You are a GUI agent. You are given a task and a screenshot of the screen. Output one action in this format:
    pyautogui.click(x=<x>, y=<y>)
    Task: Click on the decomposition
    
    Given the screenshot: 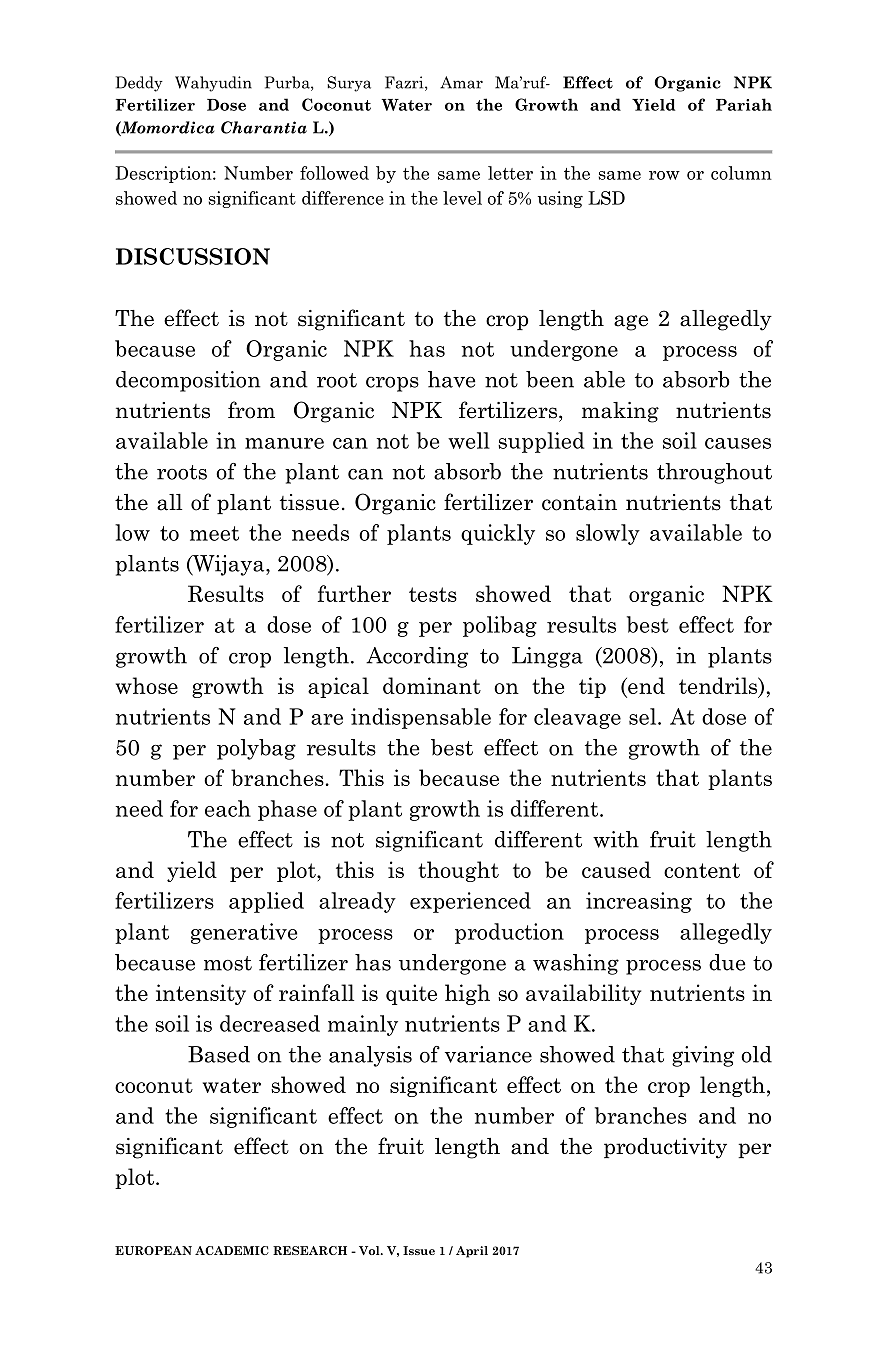 What is the action you would take?
    pyautogui.click(x=188, y=381)
